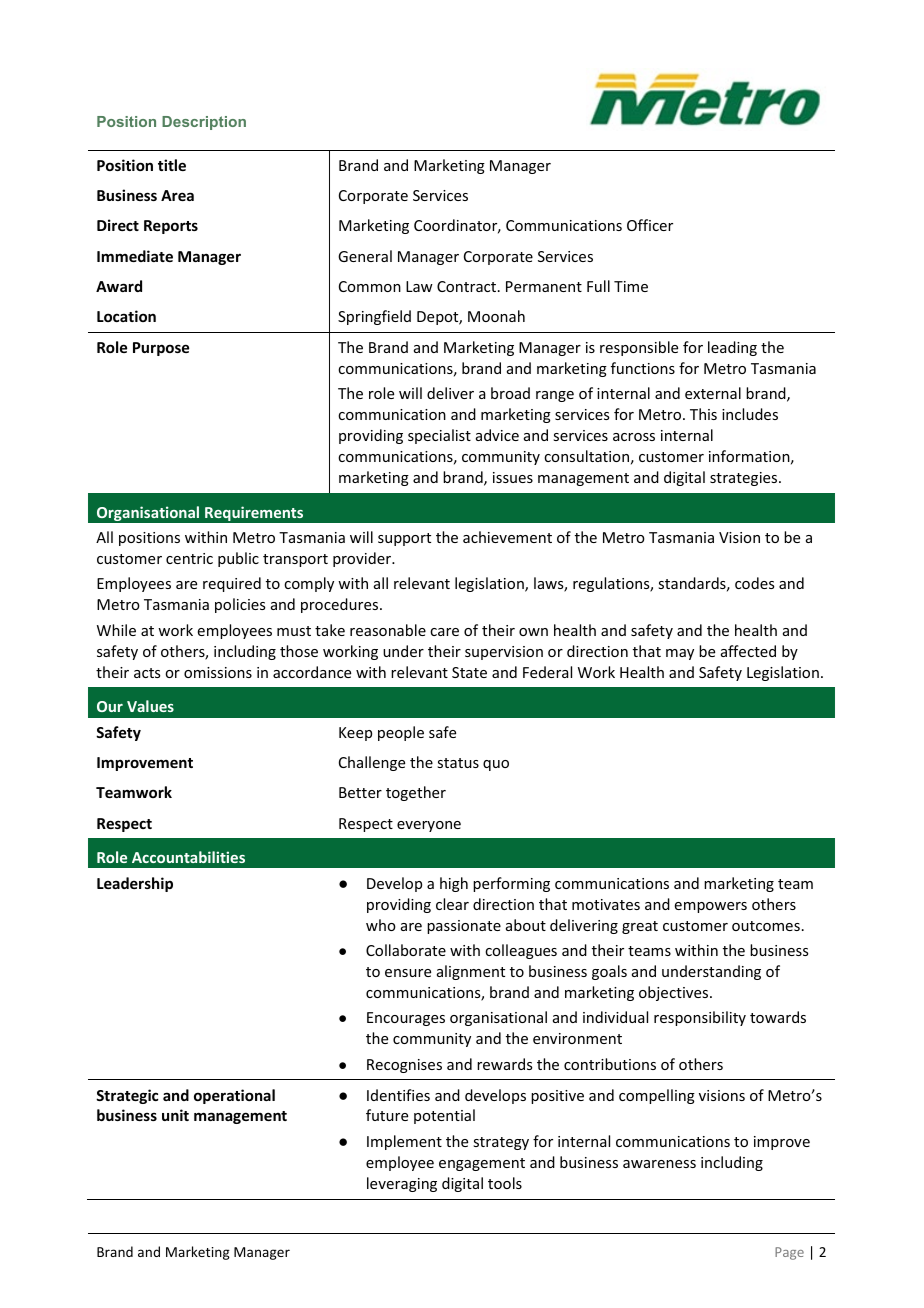 The width and height of the screenshot is (924, 1308). What do you see at coordinates (234, 1096) in the screenshot?
I see `operational` at bounding box center [234, 1096].
